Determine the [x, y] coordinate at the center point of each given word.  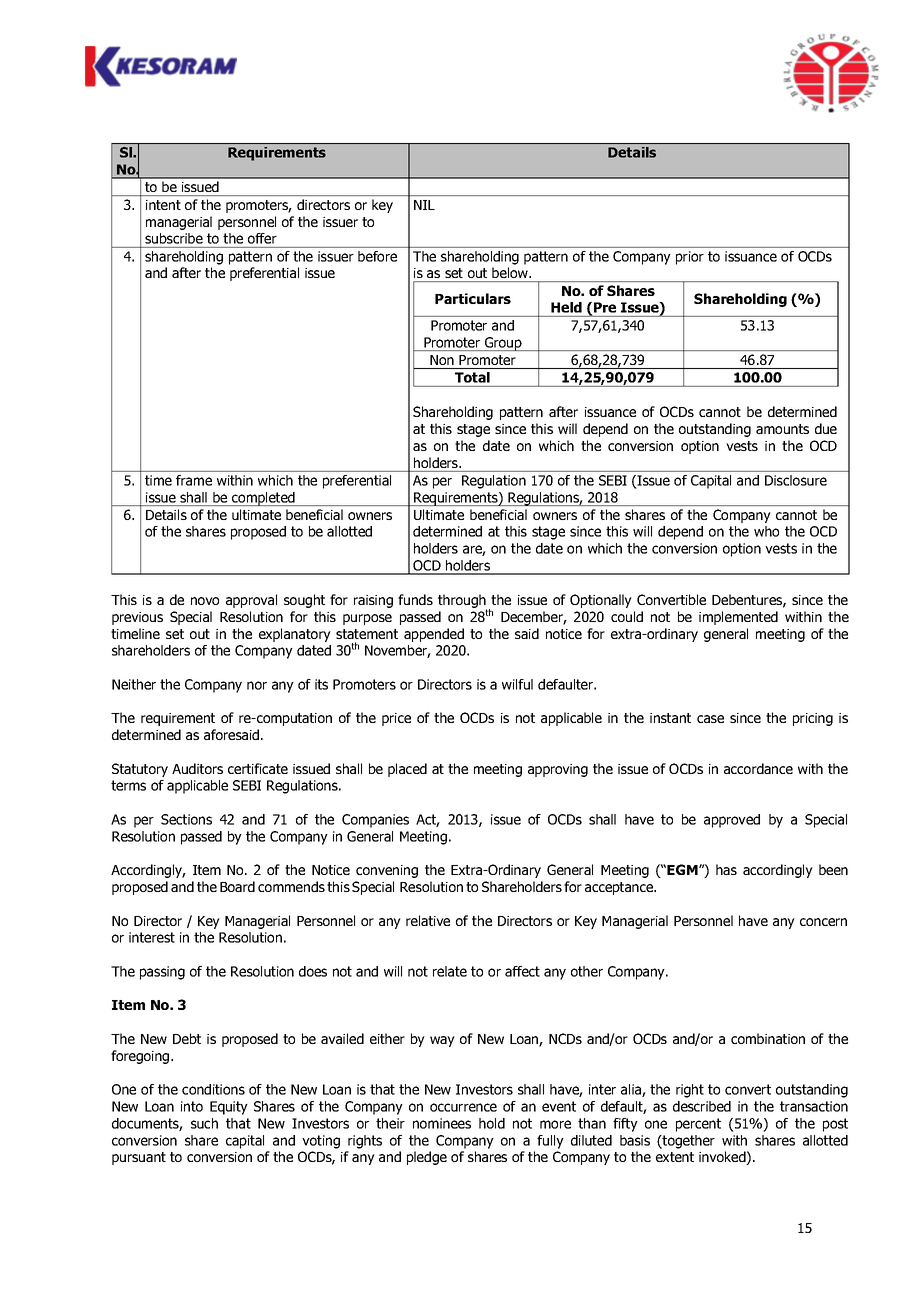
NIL [424, 205]
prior [690, 258]
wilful [517, 684]
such [204, 1123]
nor [257, 685]
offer [262, 238]
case [710, 719]
